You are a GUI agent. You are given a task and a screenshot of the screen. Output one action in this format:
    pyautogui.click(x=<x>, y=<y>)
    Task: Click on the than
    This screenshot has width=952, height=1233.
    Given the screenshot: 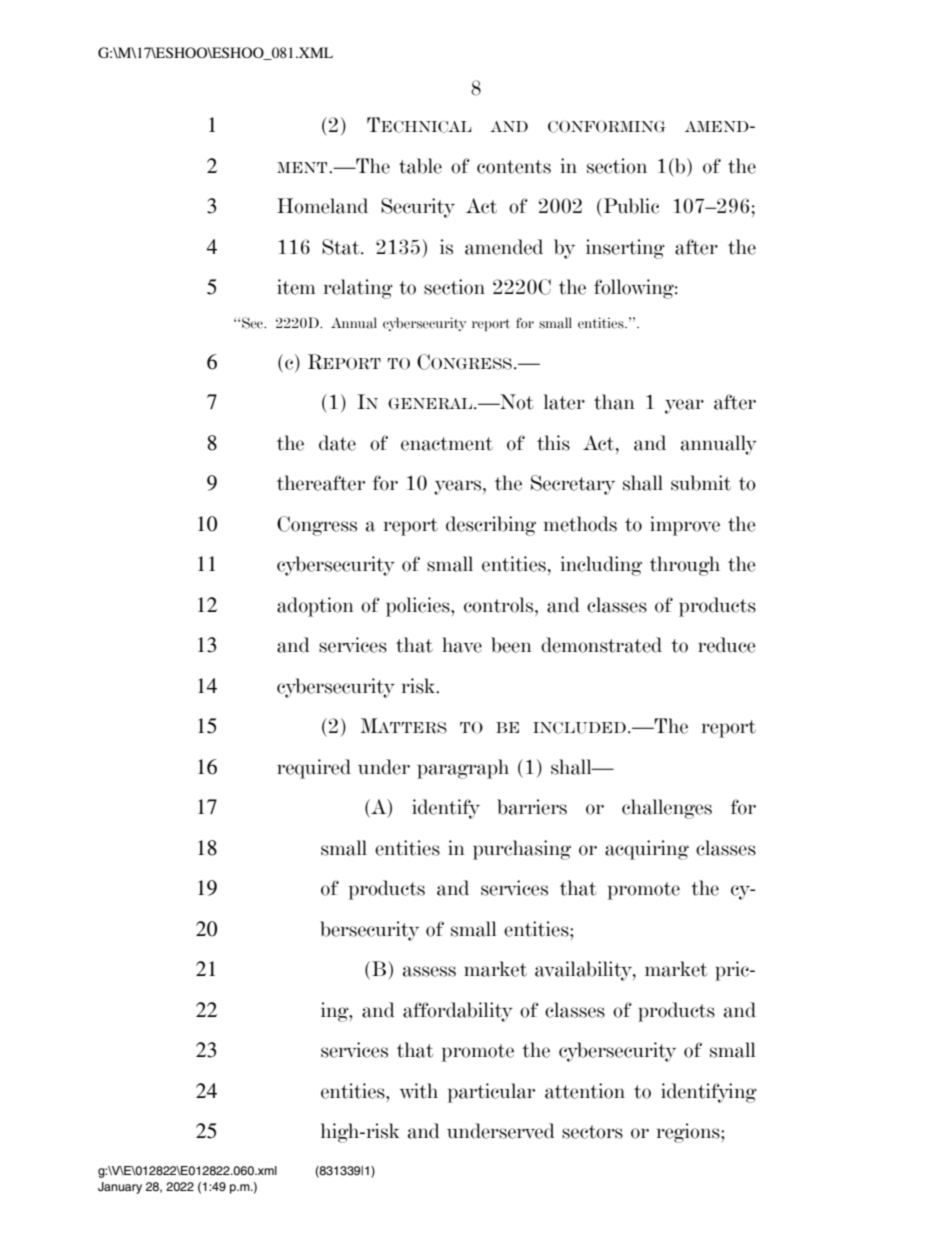 What is the action you would take?
    pyautogui.click(x=614, y=402)
